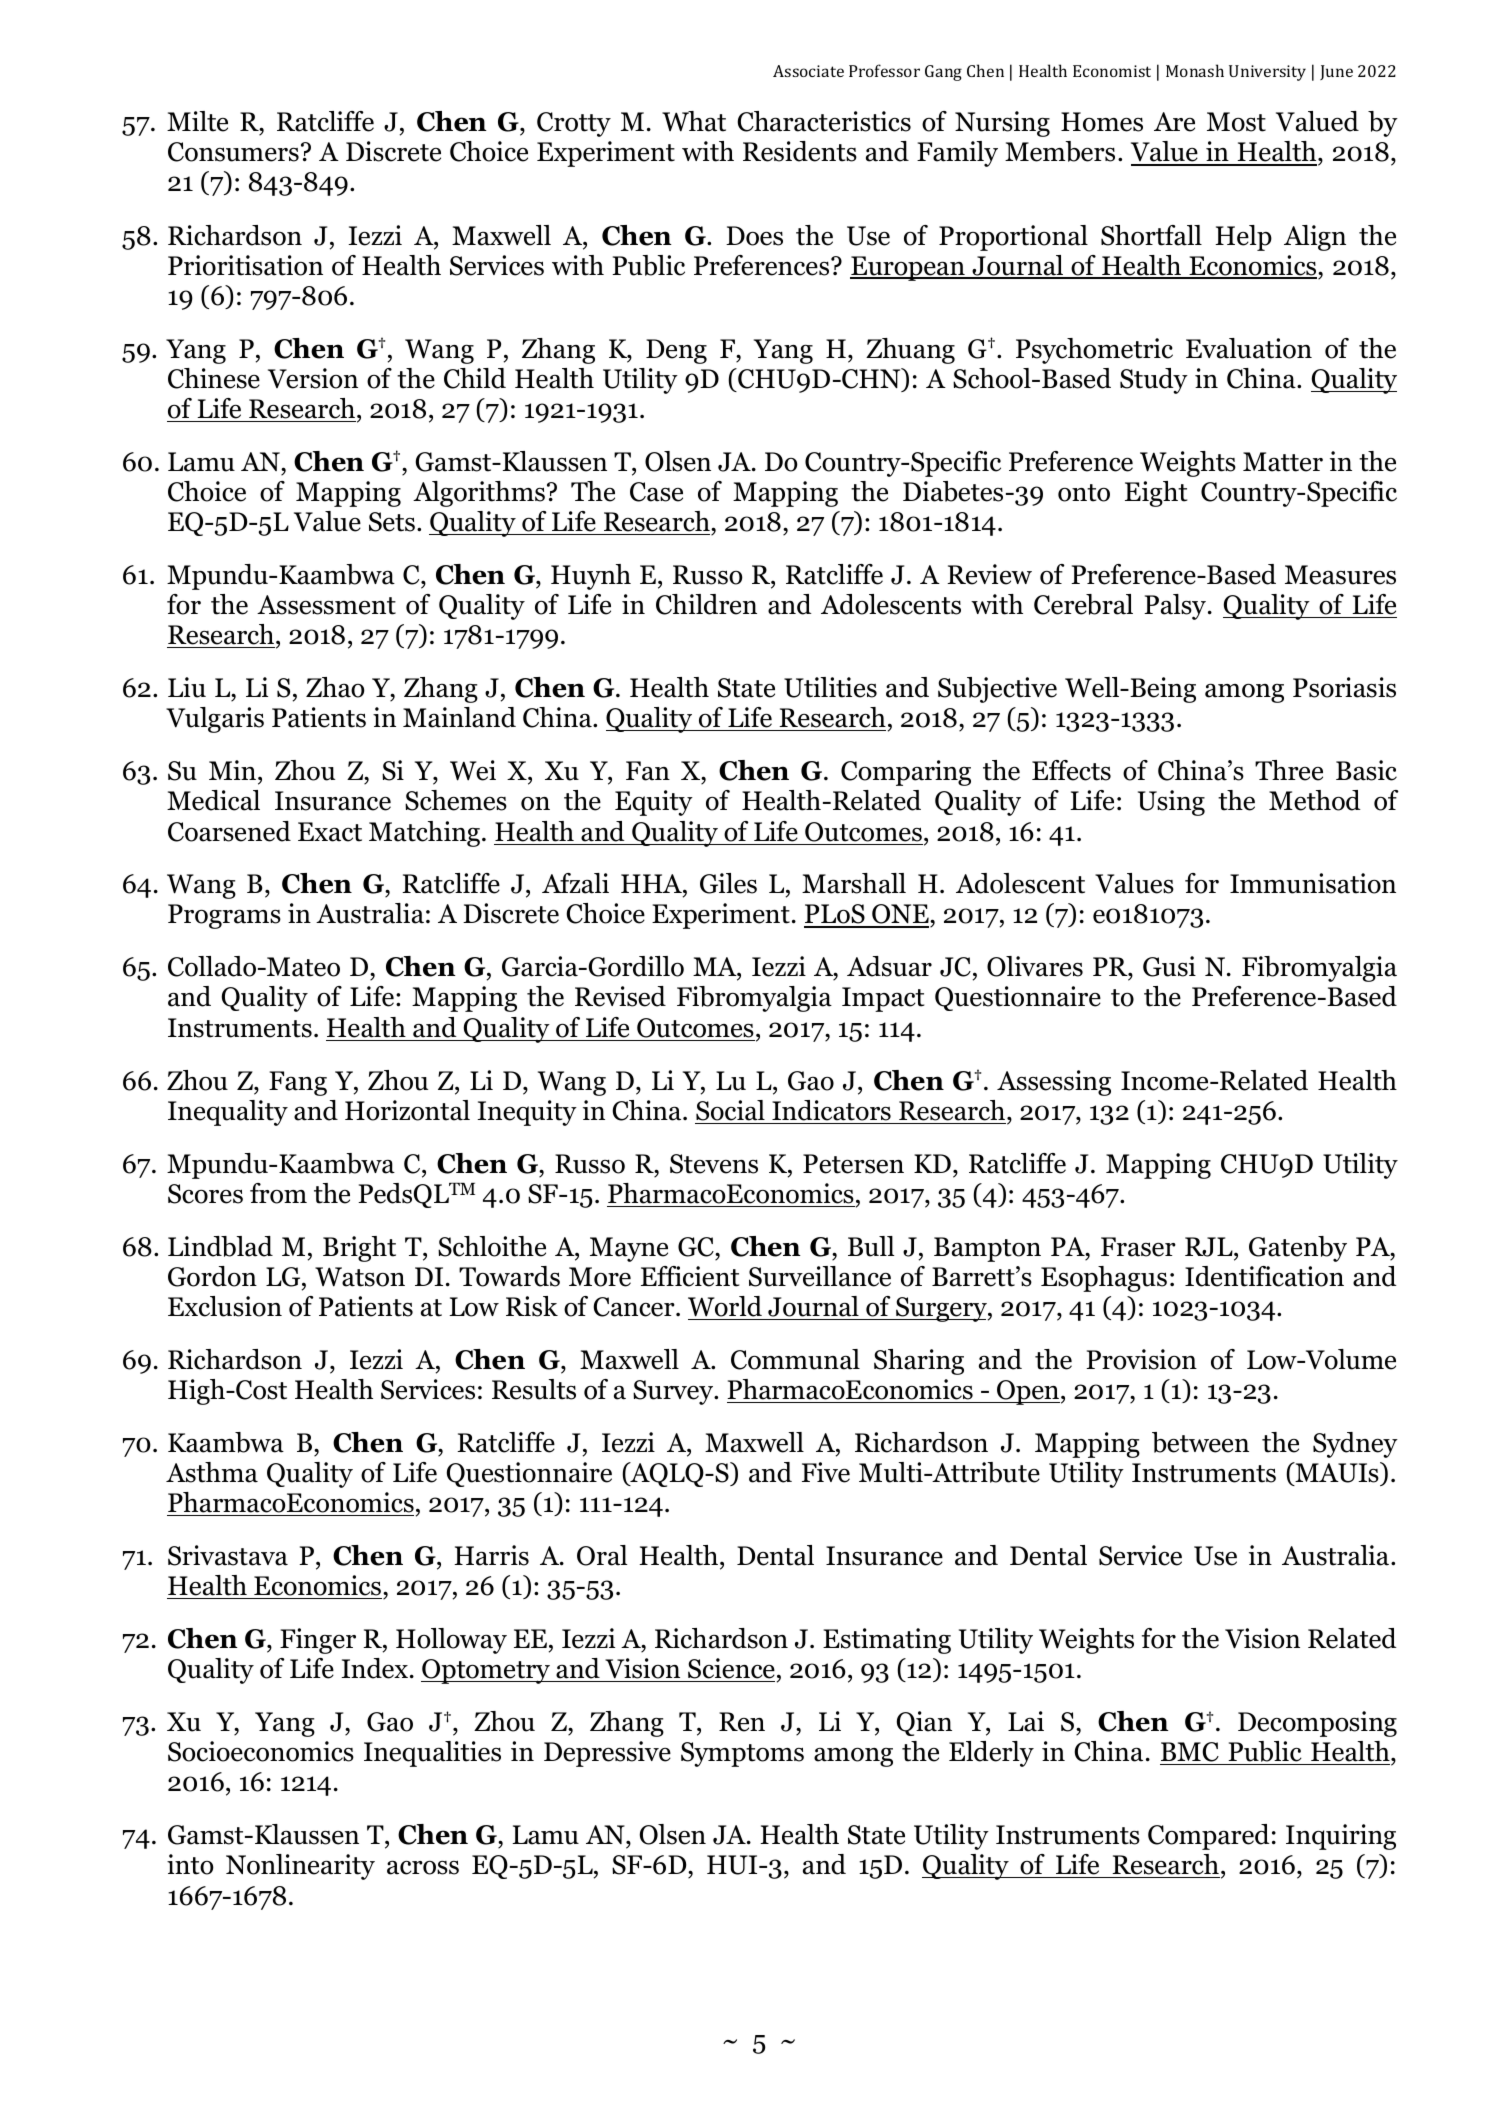 The height and width of the screenshot is (2127, 1504). I want to click on Immunisation, so click(1313, 883).
